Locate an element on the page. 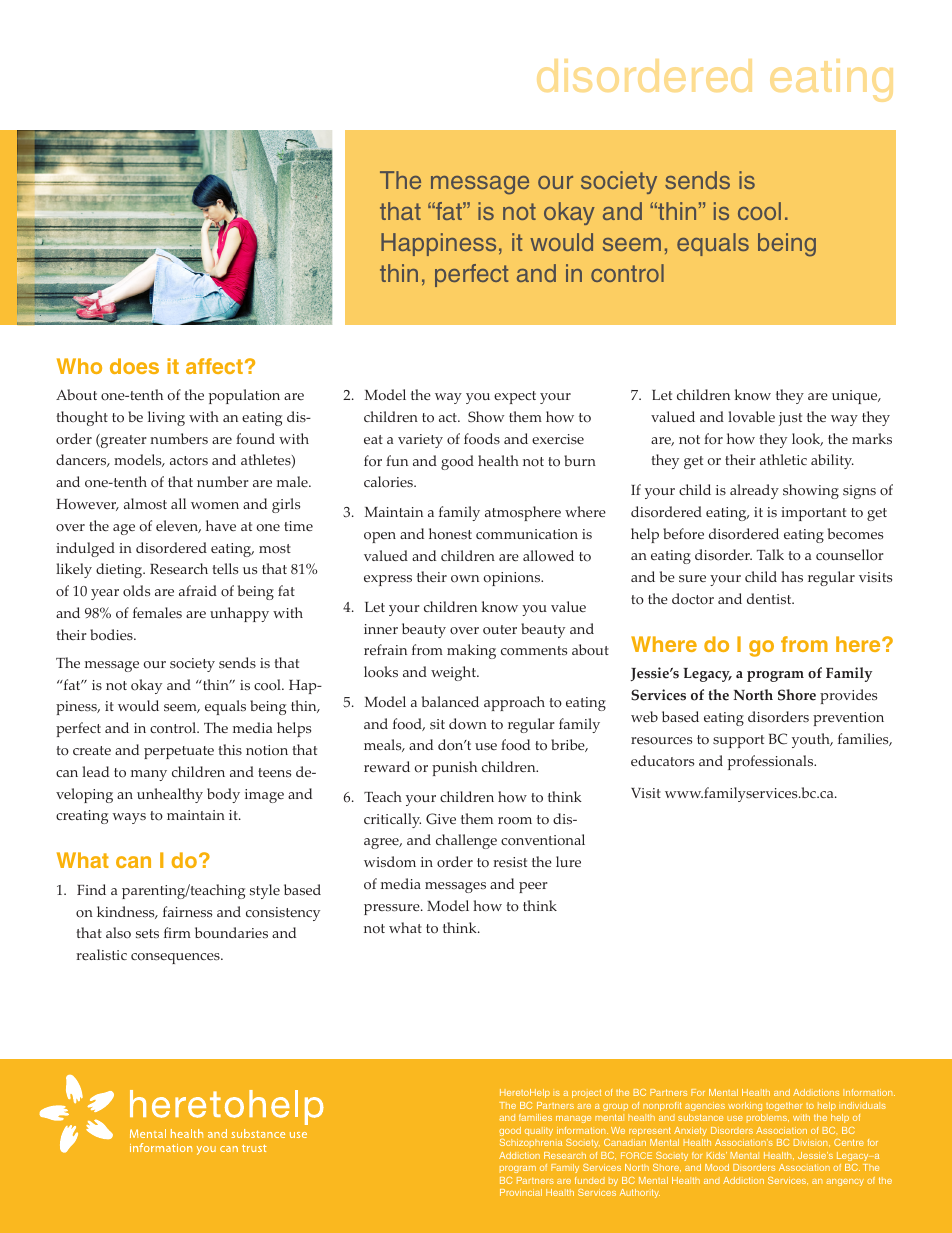 The height and width of the document is (1233, 952). opinions is located at coordinates (513, 579).
